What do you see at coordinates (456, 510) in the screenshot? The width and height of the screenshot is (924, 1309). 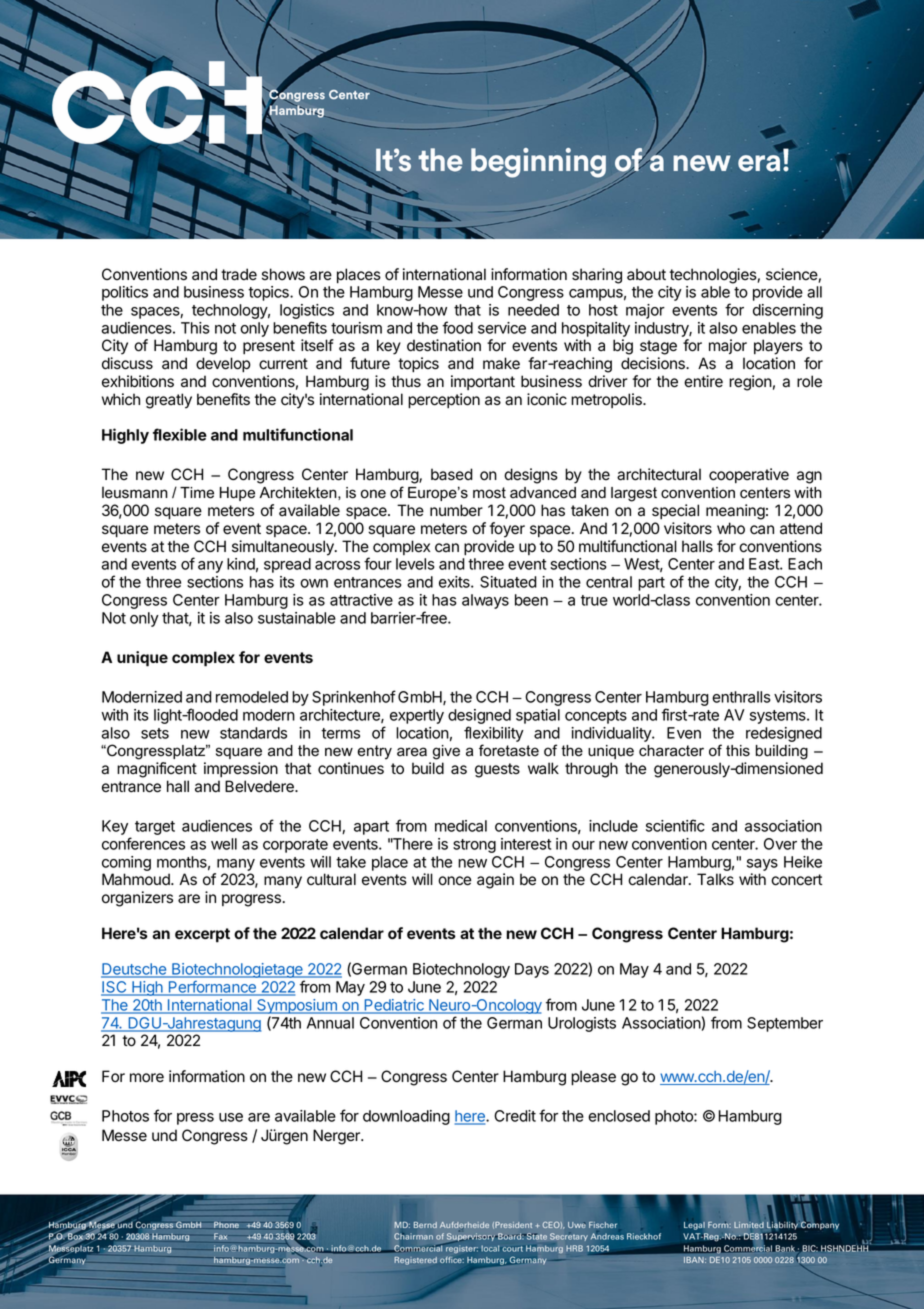 I see `number` at bounding box center [456, 510].
